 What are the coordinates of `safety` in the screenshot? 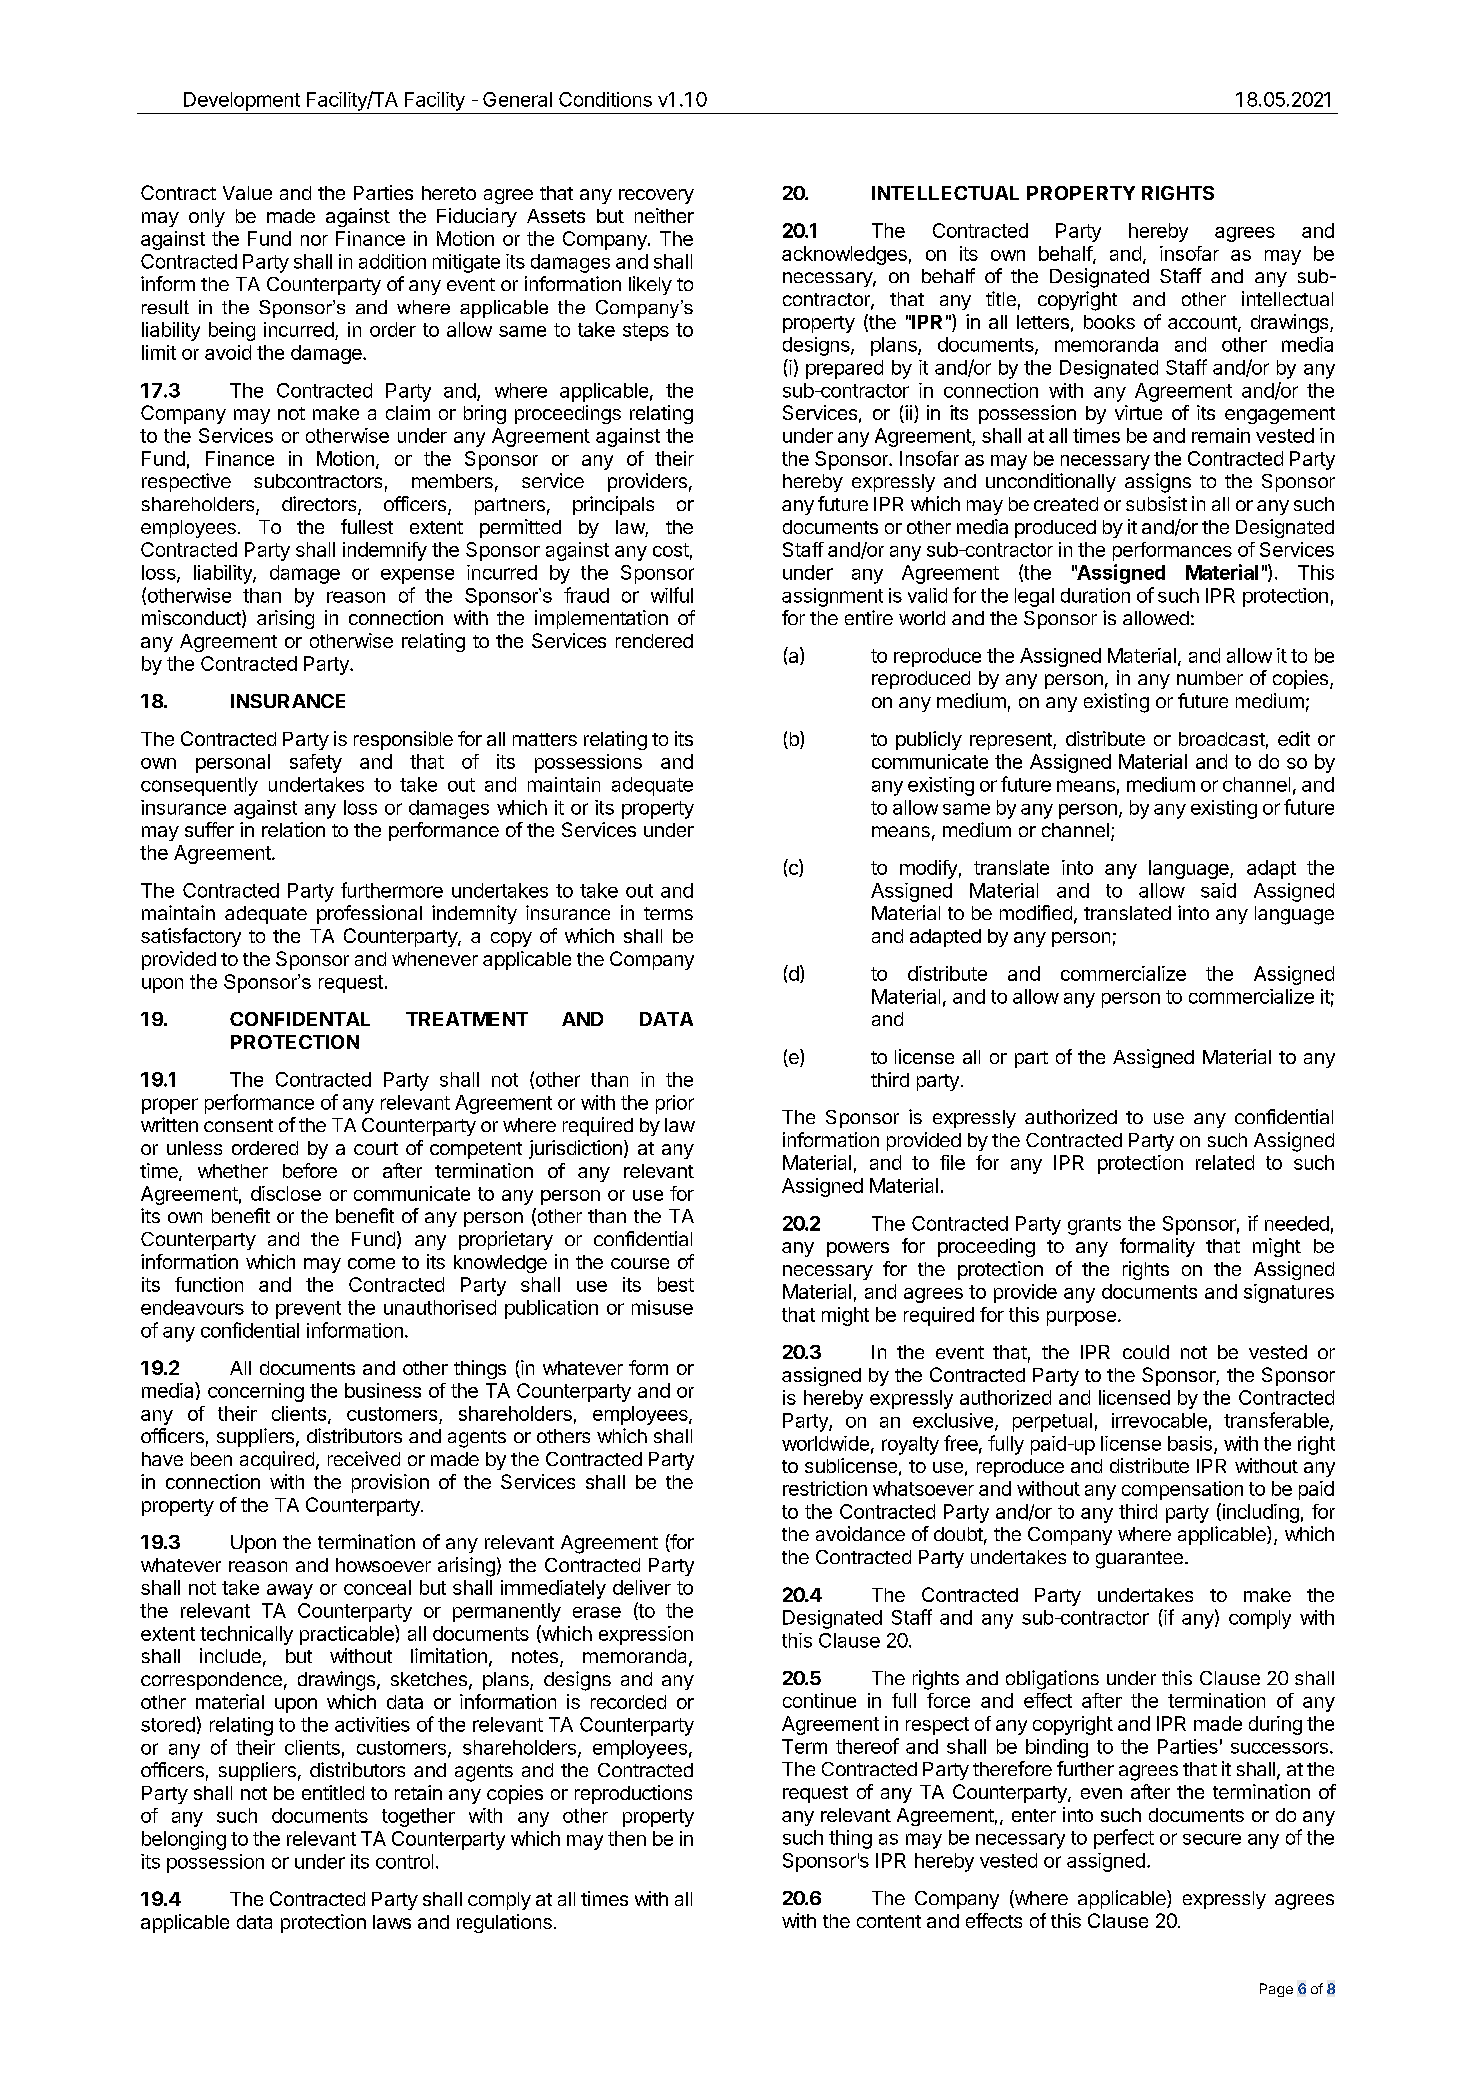 It's located at (316, 763).
